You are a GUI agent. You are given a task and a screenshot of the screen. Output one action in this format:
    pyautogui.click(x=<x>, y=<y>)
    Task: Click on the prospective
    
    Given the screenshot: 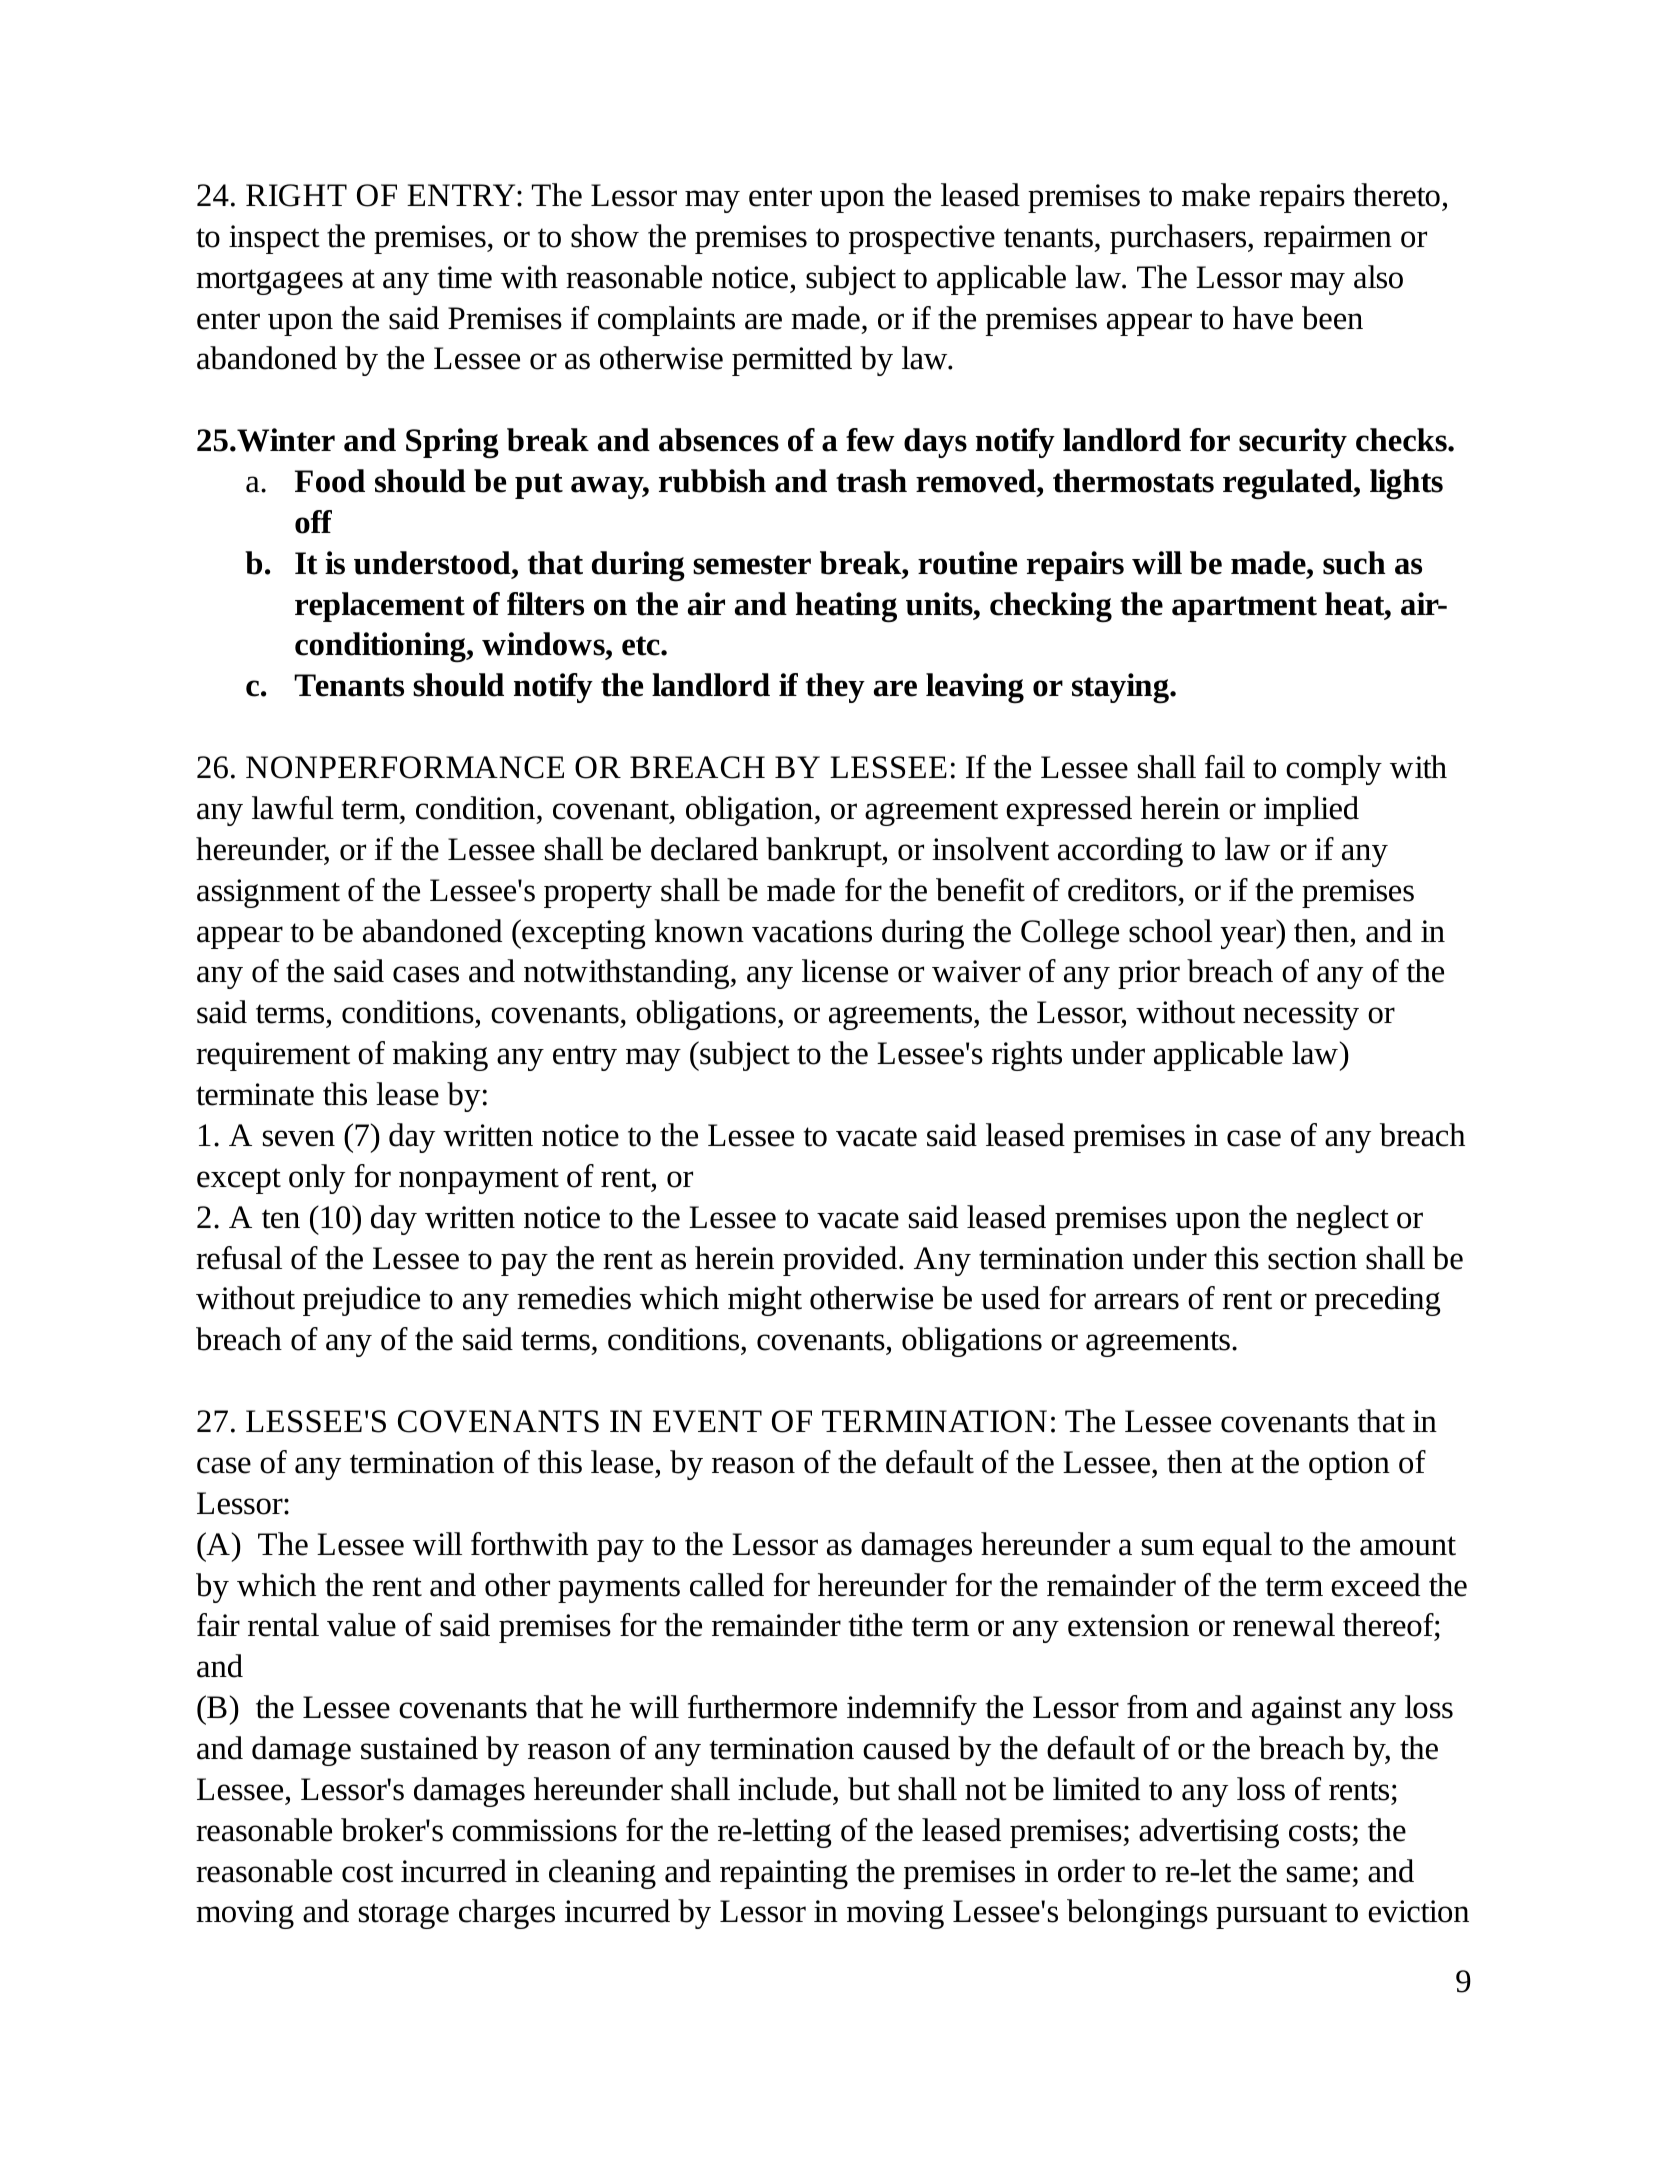 What is the action you would take?
    pyautogui.click(x=922, y=239)
